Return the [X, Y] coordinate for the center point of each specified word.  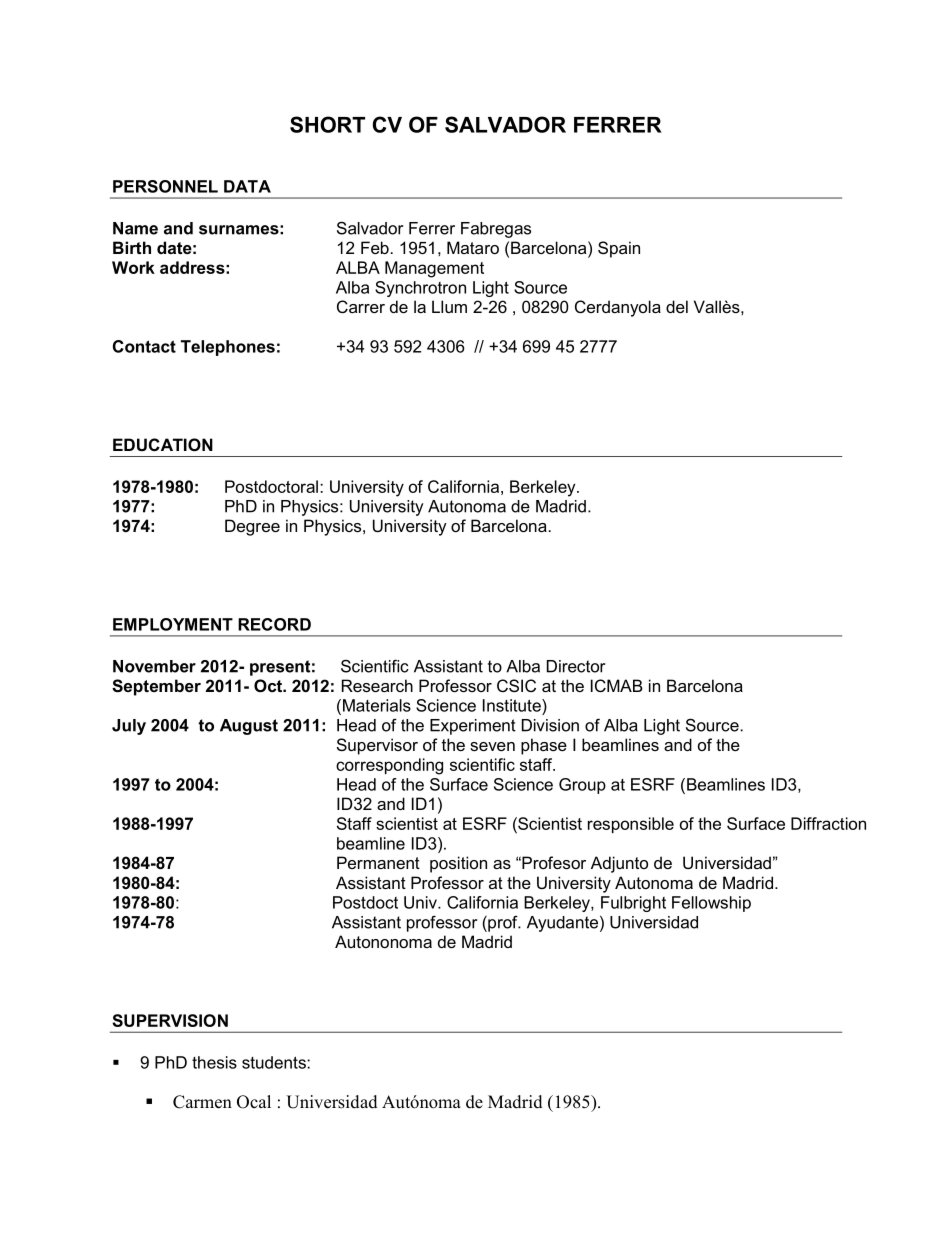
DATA [247, 186]
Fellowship [711, 904]
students [275, 1062]
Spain [619, 249]
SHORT [327, 124]
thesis [214, 1062]
